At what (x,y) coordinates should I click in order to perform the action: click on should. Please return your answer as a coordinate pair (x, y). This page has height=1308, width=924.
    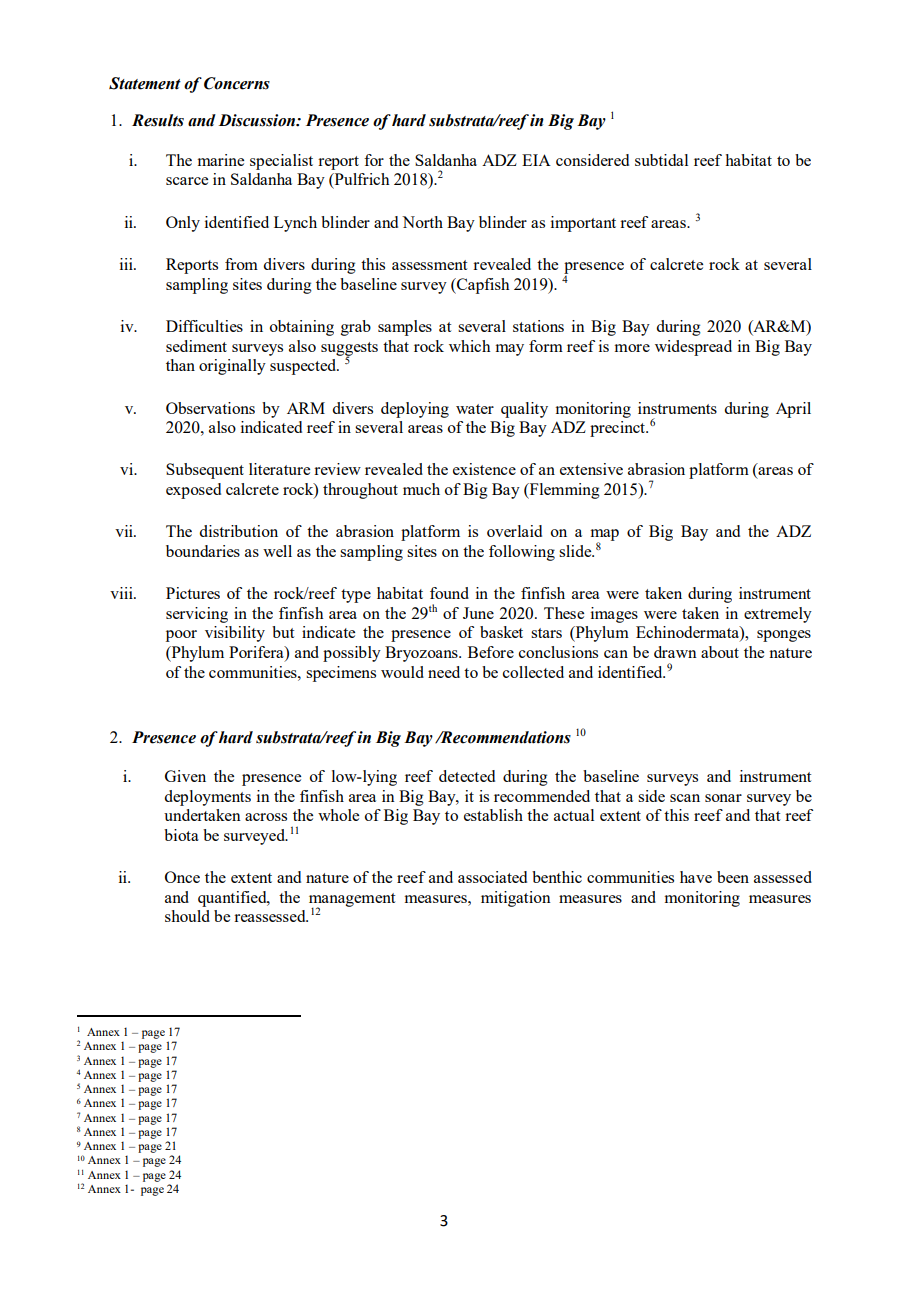
    Looking at the image, I should click on (187, 916).
